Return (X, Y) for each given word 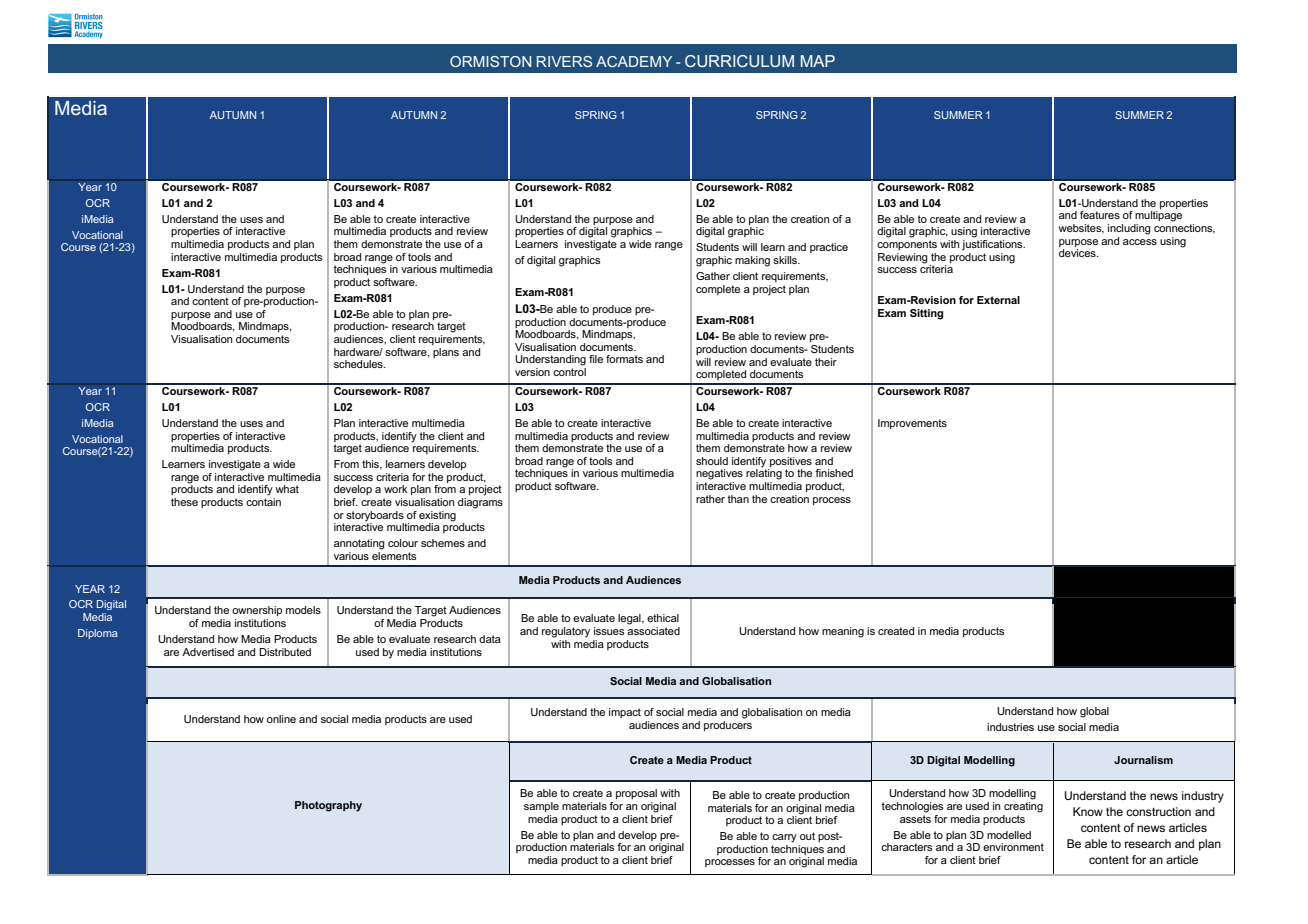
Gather (713, 276)
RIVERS (564, 61)
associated (653, 631)
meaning (843, 632)
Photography (328, 806)
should (712, 461)
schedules (359, 364)
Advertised (208, 652)
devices (1078, 253)
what (287, 489)
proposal (636, 794)
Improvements (912, 424)
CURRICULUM (739, 61)
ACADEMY (634, 61)
